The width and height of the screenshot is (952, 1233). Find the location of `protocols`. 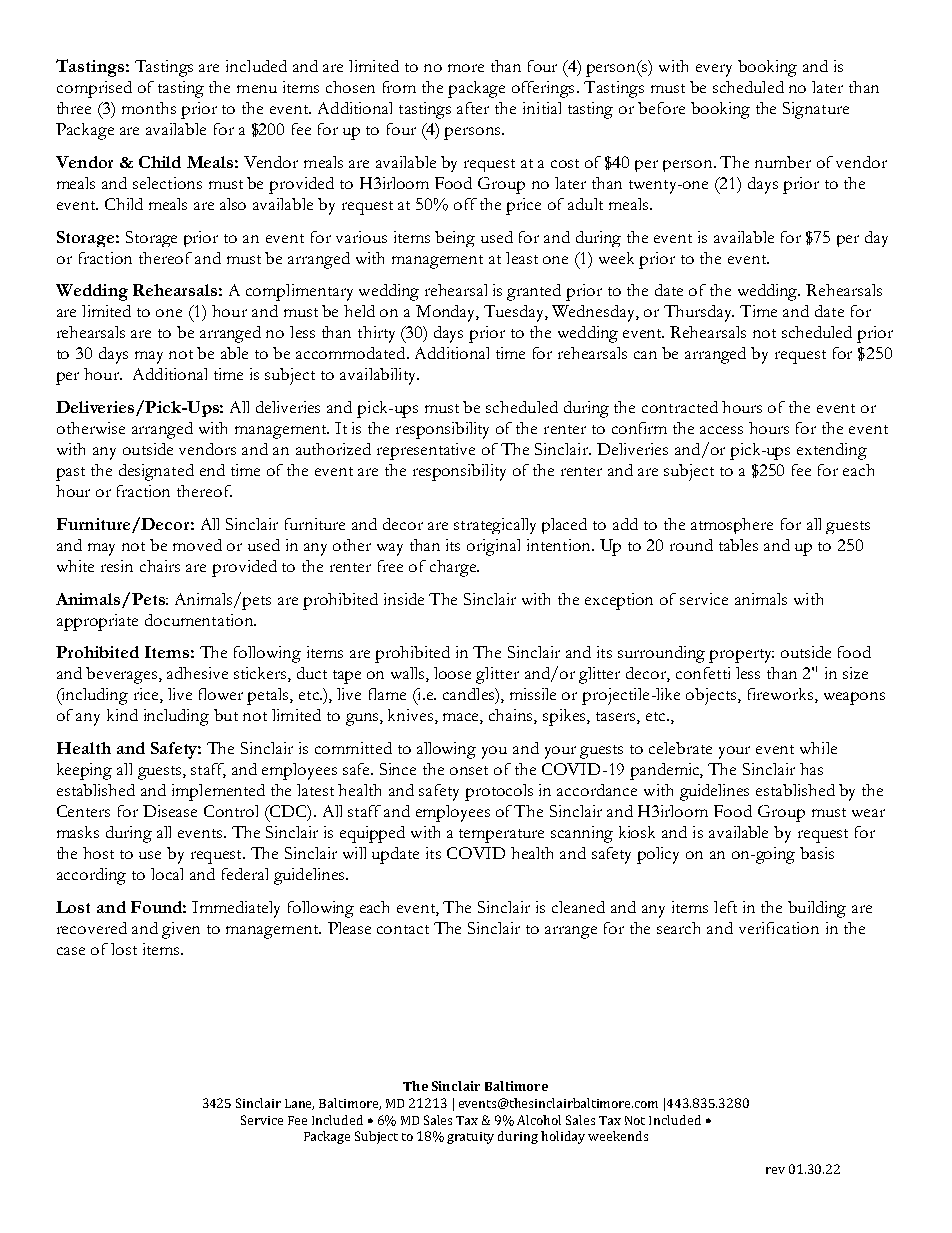

protocols is located at coordinates (499, 792).
